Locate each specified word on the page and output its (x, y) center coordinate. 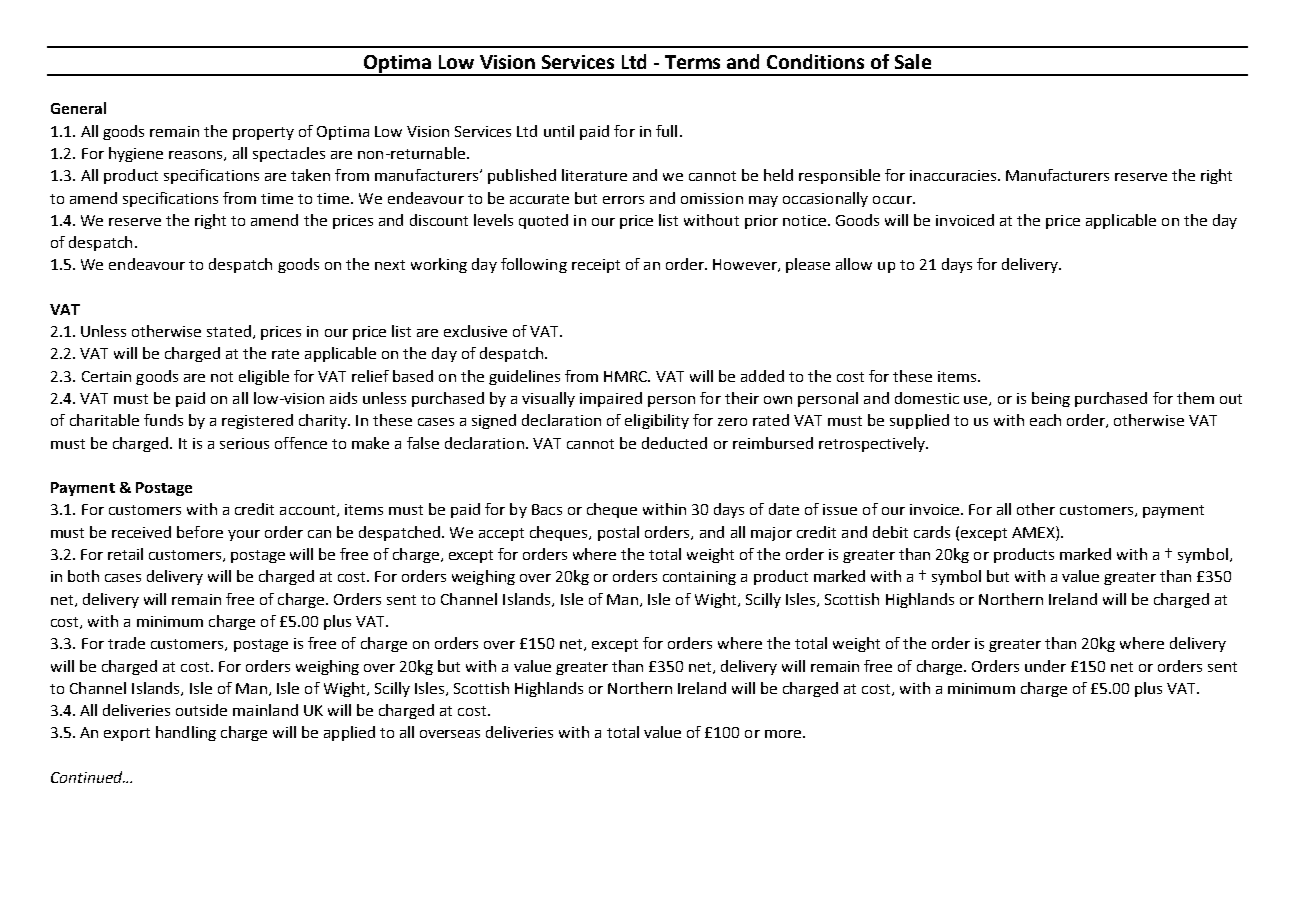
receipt (596, 266)
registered (257, 421)
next (390, 265)
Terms (692, 62)
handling (186, 733)
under (1045, 666)
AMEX (1034, 532)
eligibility (657, 421)
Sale (913, 61)
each (1045, 420)
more (783, 734)
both (83, 576)
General (78, 108)
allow (854, 264)
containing (699, 578)
